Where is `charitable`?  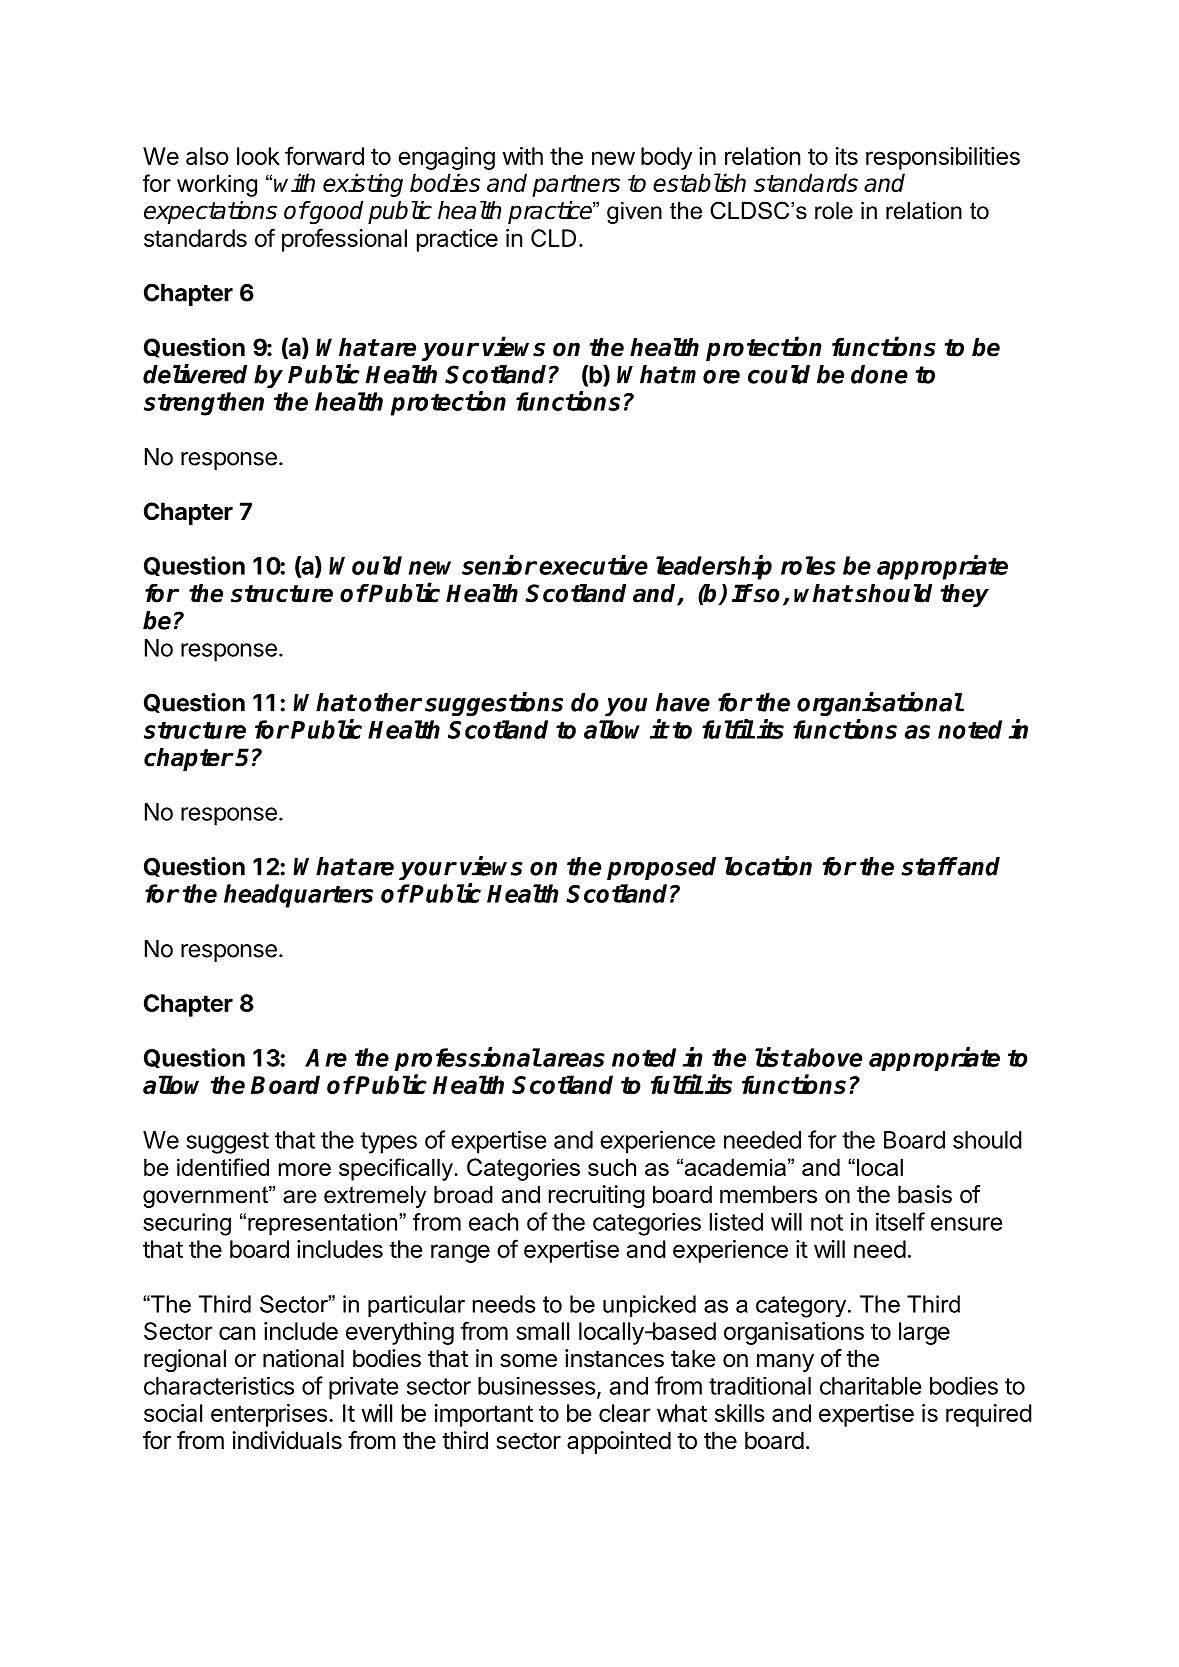 charitable is located at coordinates (870, 1385).
